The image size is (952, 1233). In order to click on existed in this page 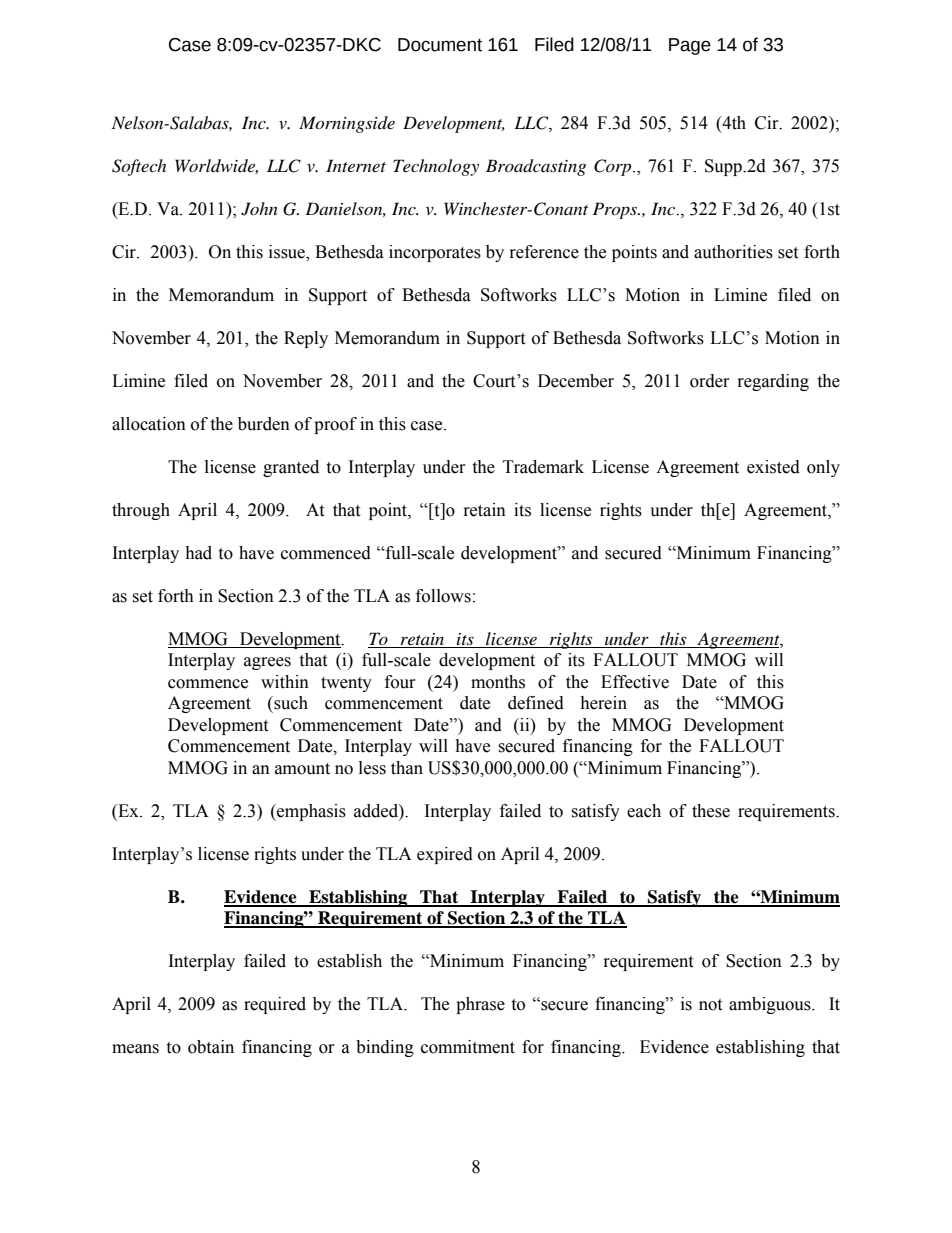, I will do `click(773, 467)`.
